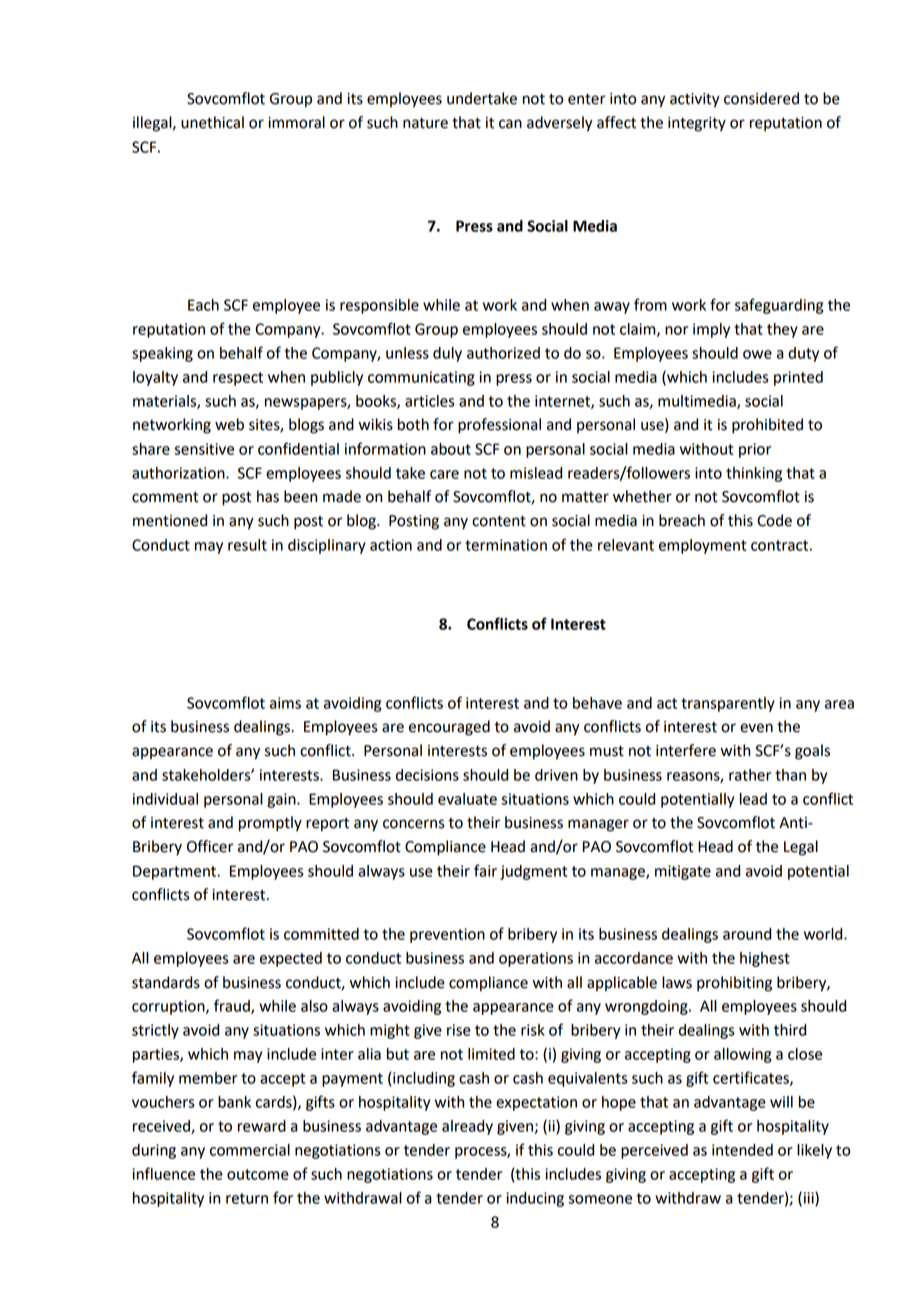 This image has height=1308, width=924. Describe the element at coordinates (728, 704) in the image. I see `transparently` at that location.
